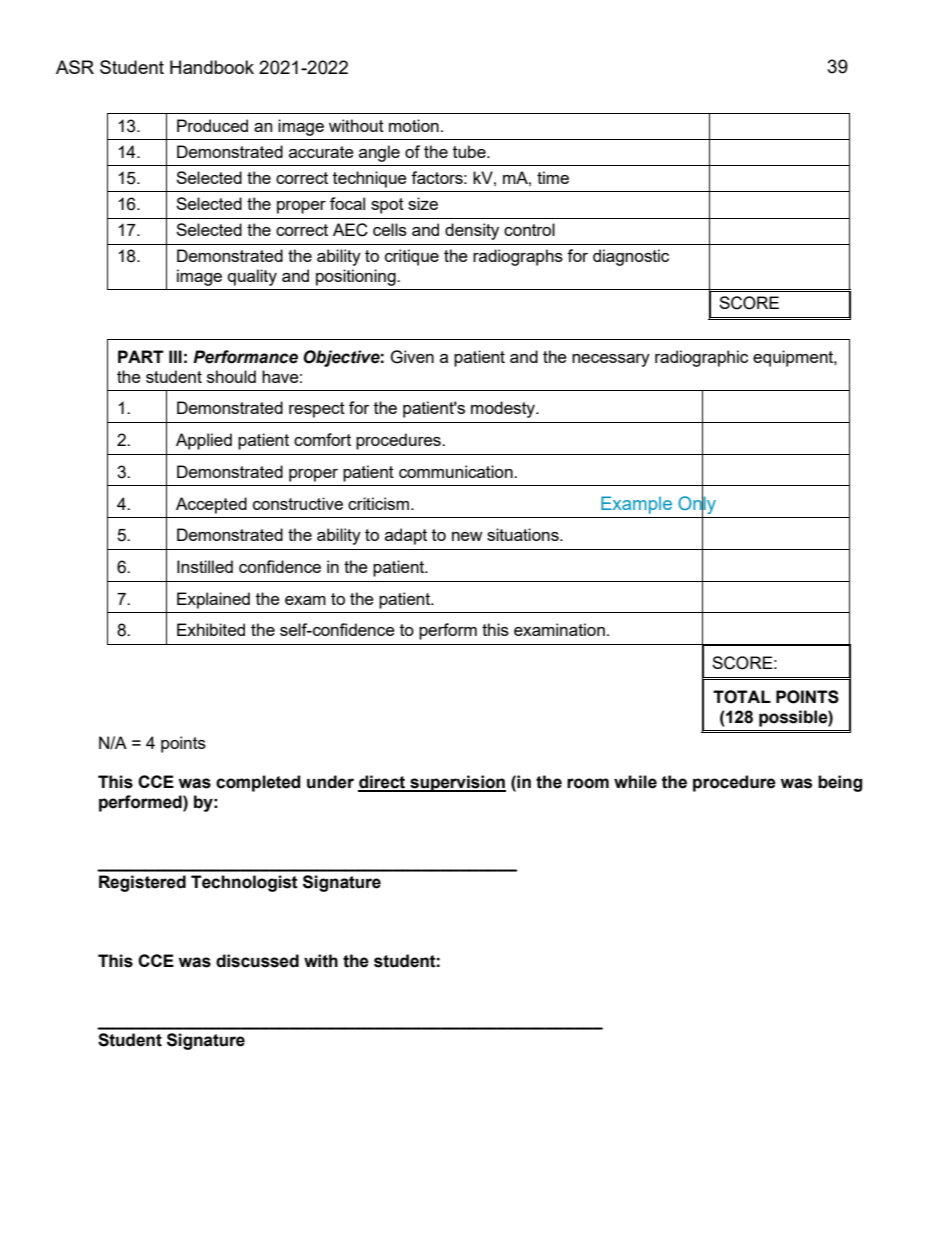 The width and height of the document is (952, 1233). I want to click on time, so click(553, 177).
